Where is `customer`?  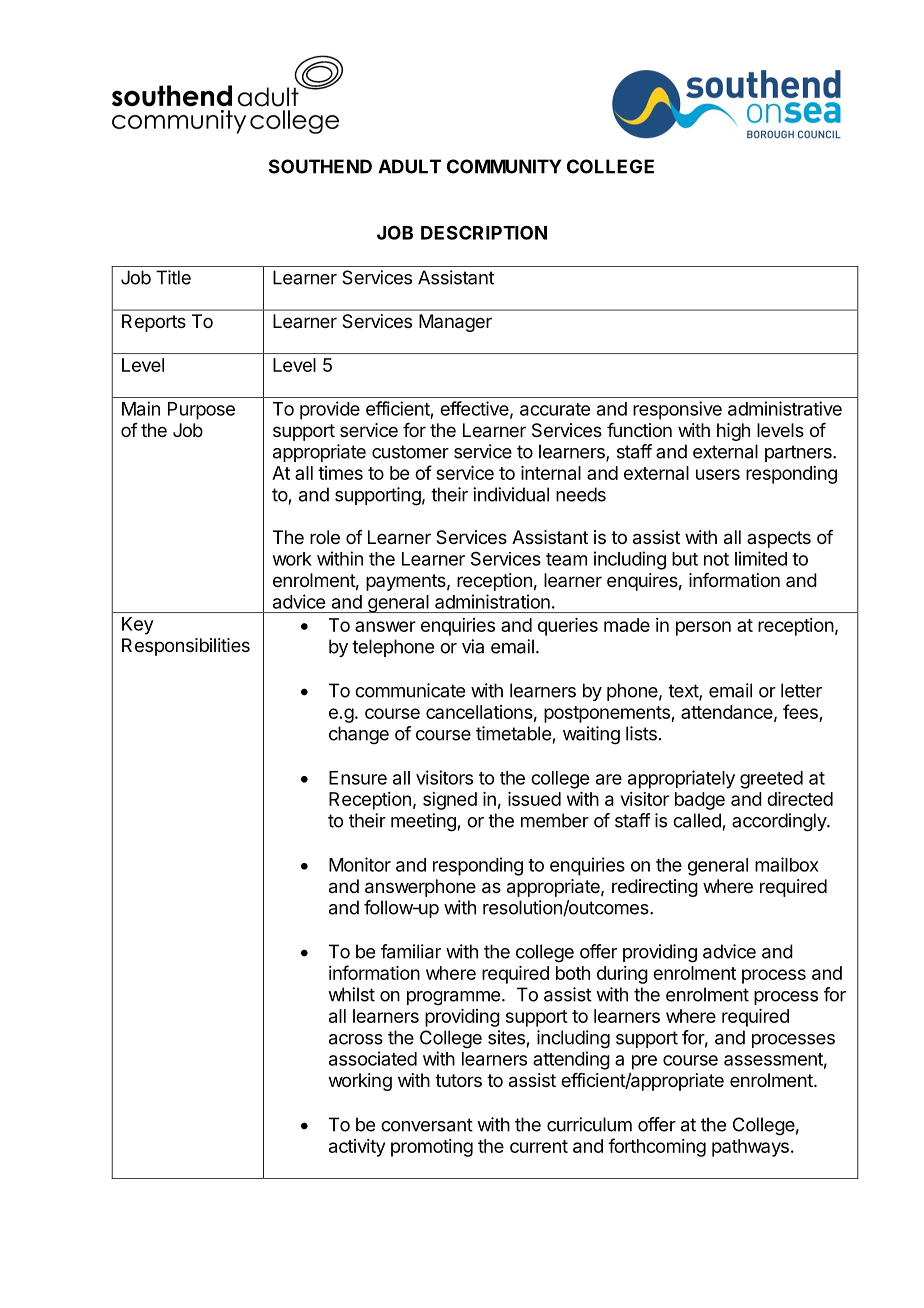
customer is located at coordinates (410, 452).
